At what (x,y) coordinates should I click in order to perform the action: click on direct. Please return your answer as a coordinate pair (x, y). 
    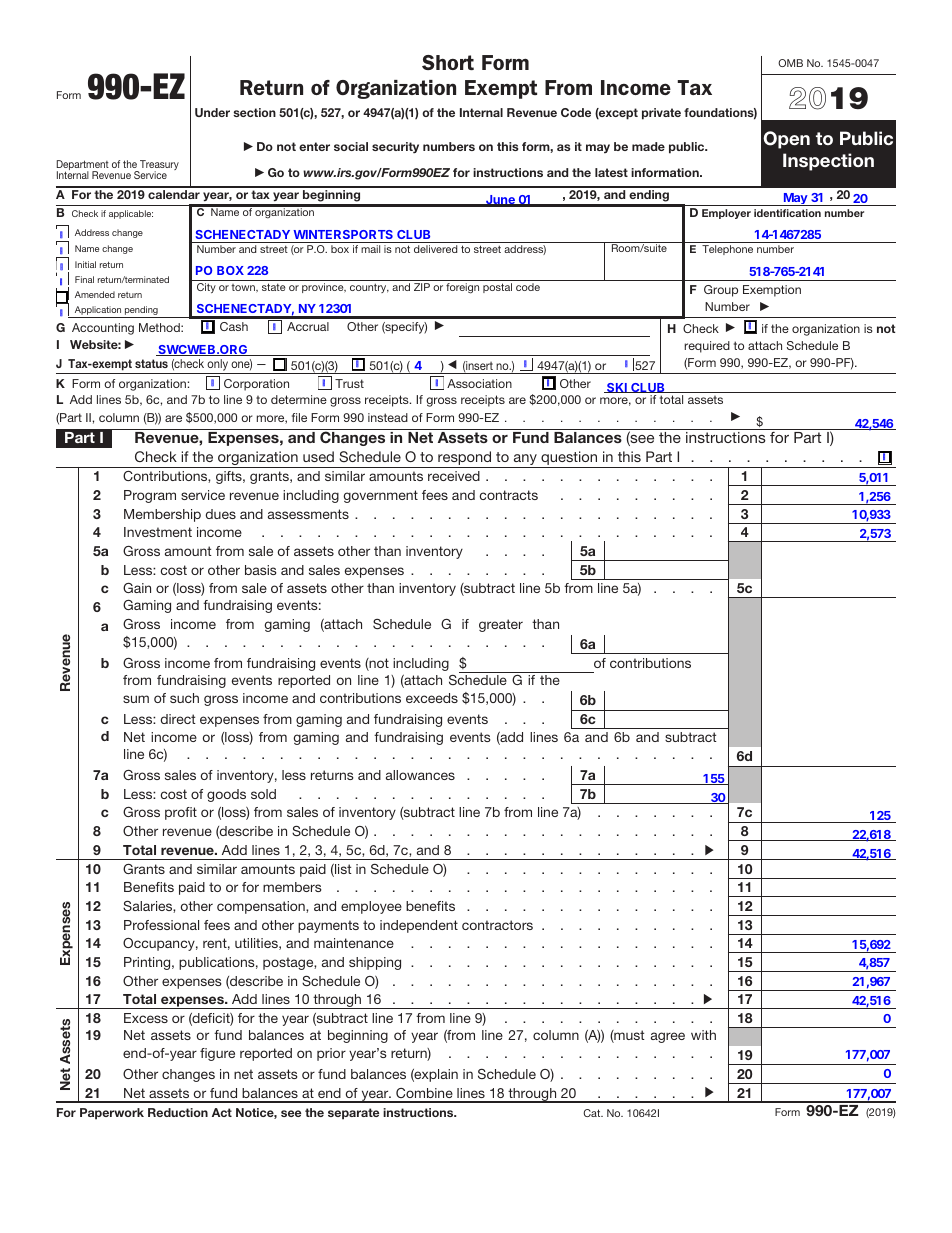
    Looking at the image, I should click on (178, 719).
